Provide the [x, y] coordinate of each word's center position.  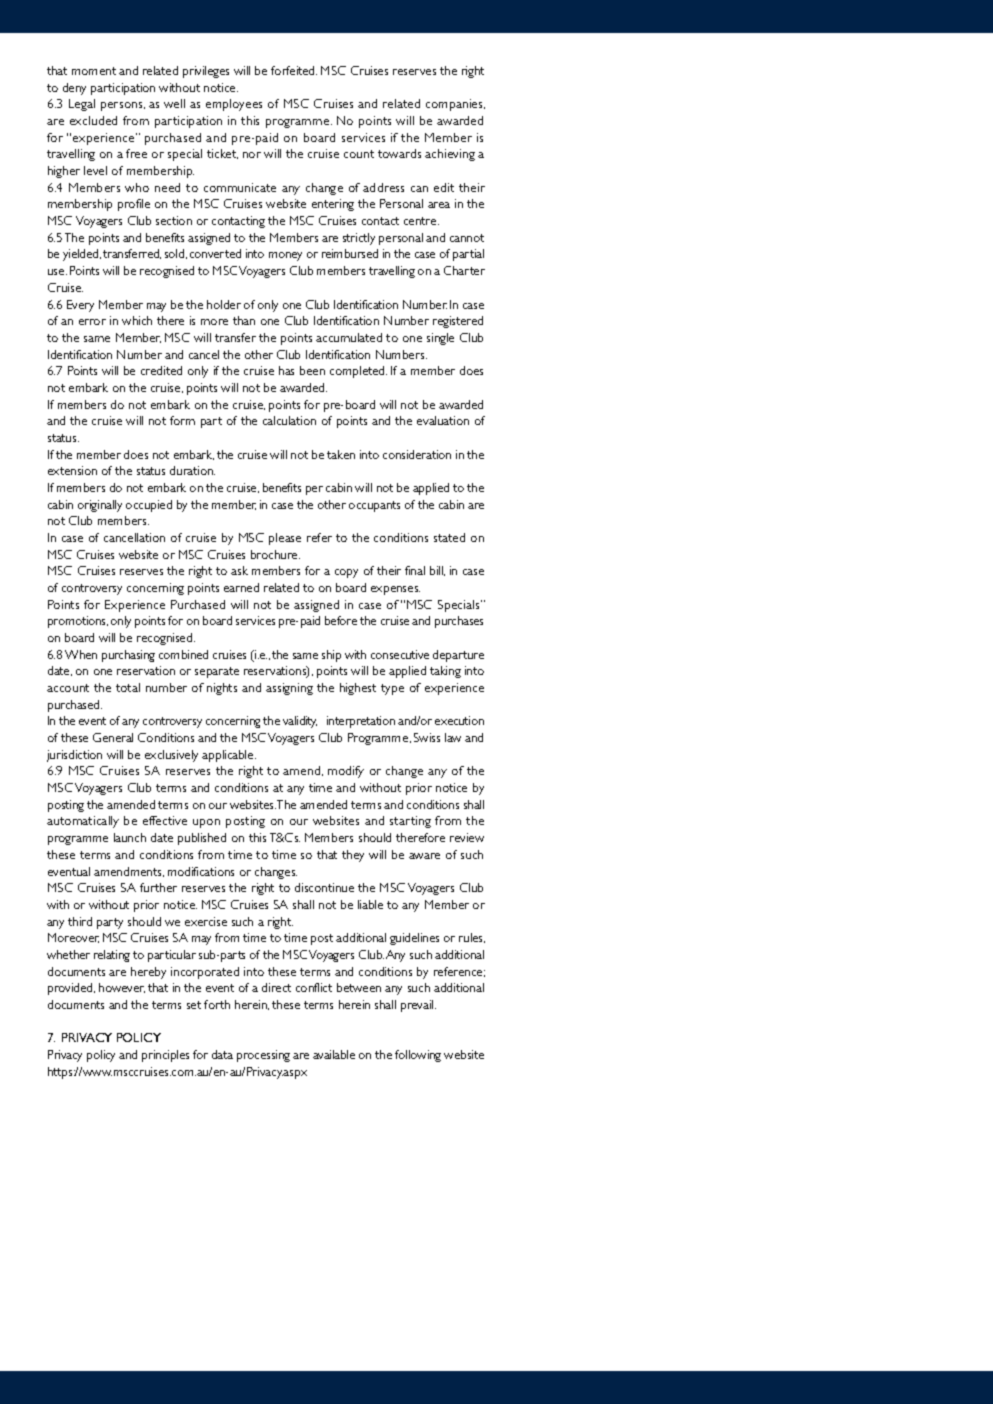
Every [80, 306]
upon [206, 823]
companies [455, 105]
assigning [289, 689]
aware [424, 856]
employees [234, 105]
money [285, 256]
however [122, 988]
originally [100, 506]
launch [130, 837]
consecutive [400, 654]
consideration [417, 454]
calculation [289, 420]
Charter [464, 270]
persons [123, 106]
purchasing [128, 656]
